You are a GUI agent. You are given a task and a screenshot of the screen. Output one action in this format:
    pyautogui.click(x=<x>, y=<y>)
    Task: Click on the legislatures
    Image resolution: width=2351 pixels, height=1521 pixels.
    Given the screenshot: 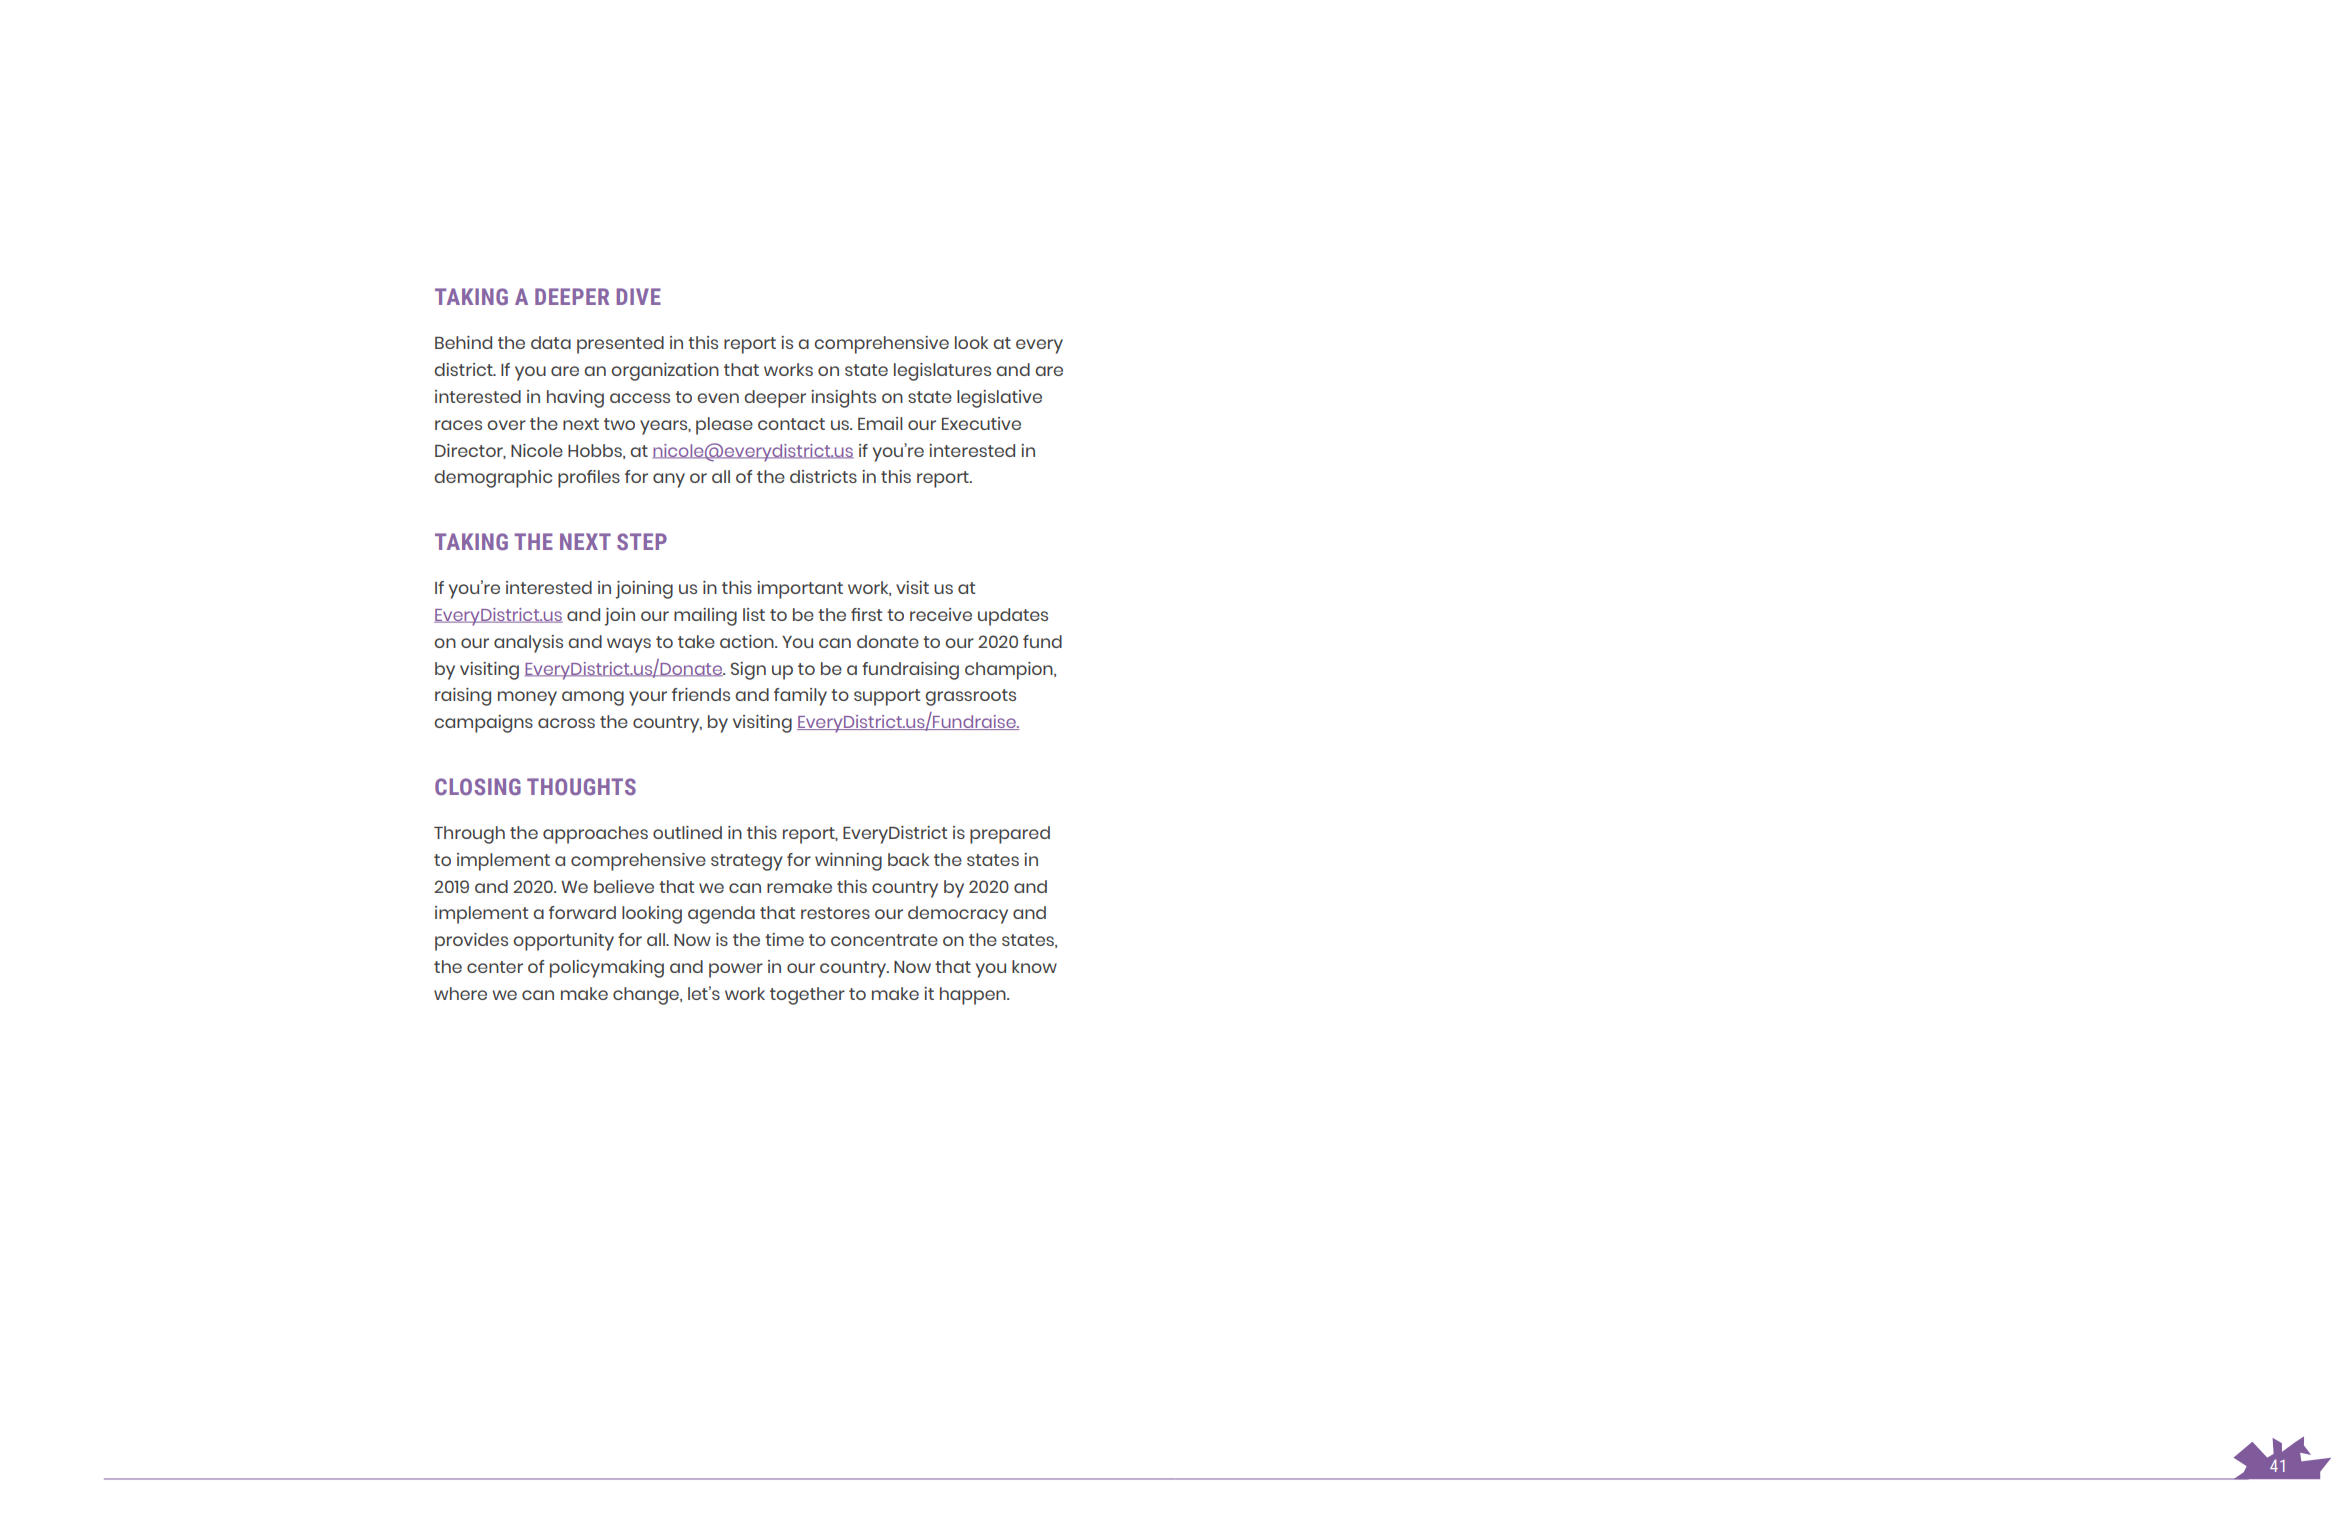 What is the action you would take?
    pyautogui.click(x=942, y=372)
